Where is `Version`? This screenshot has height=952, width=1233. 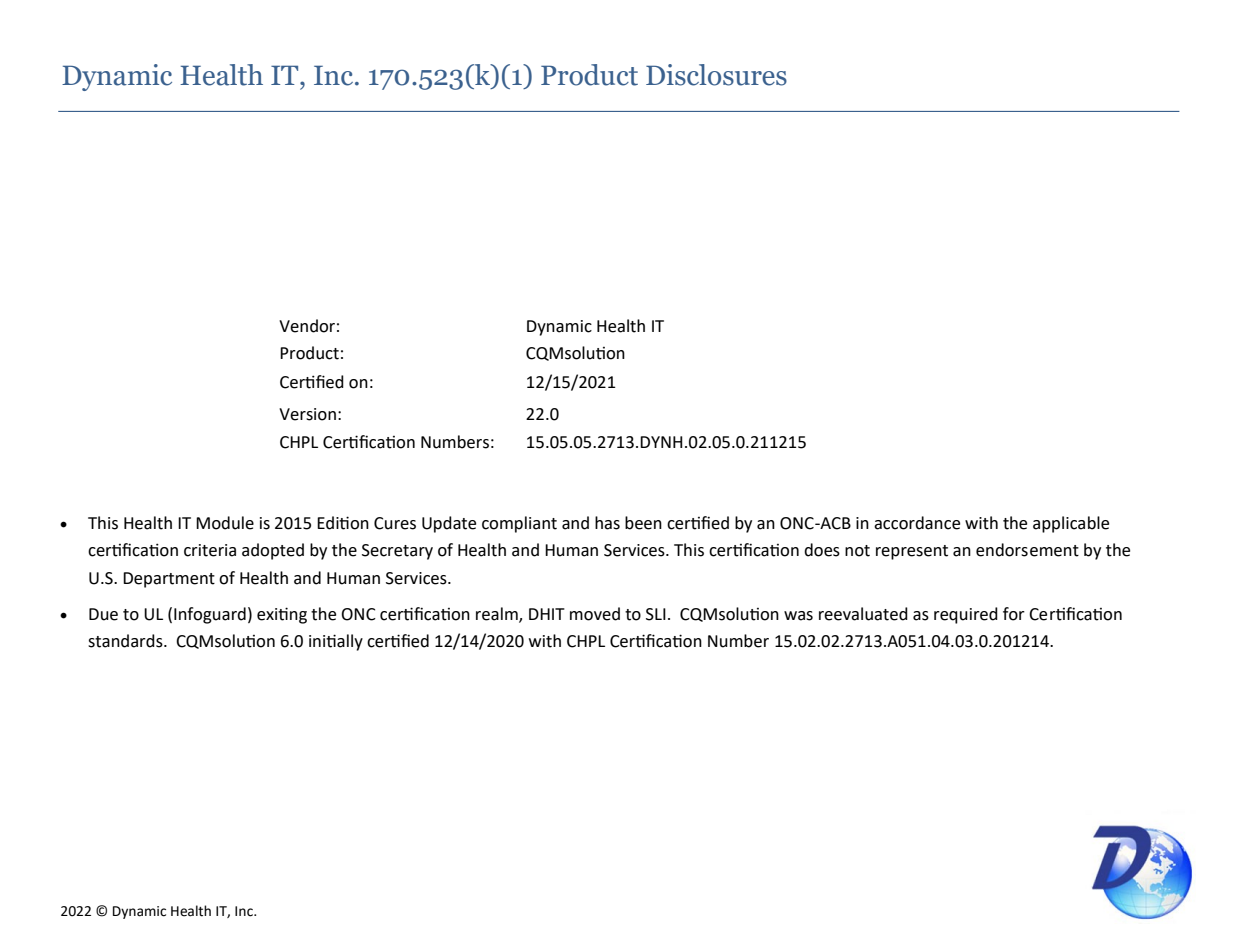
Version is located at coordinates (307, 414).
